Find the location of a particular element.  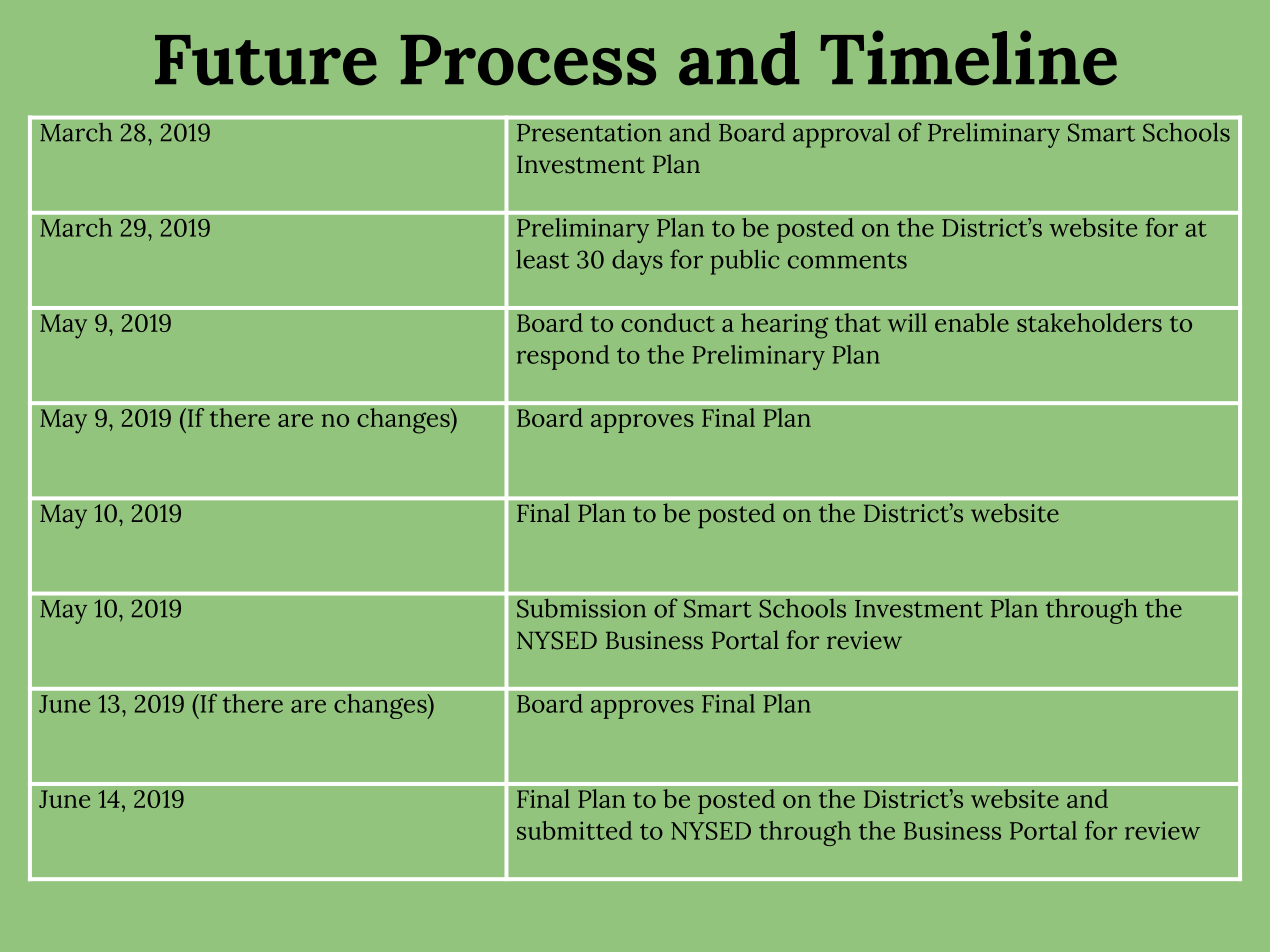

that is located at coordinates (858, 323).
